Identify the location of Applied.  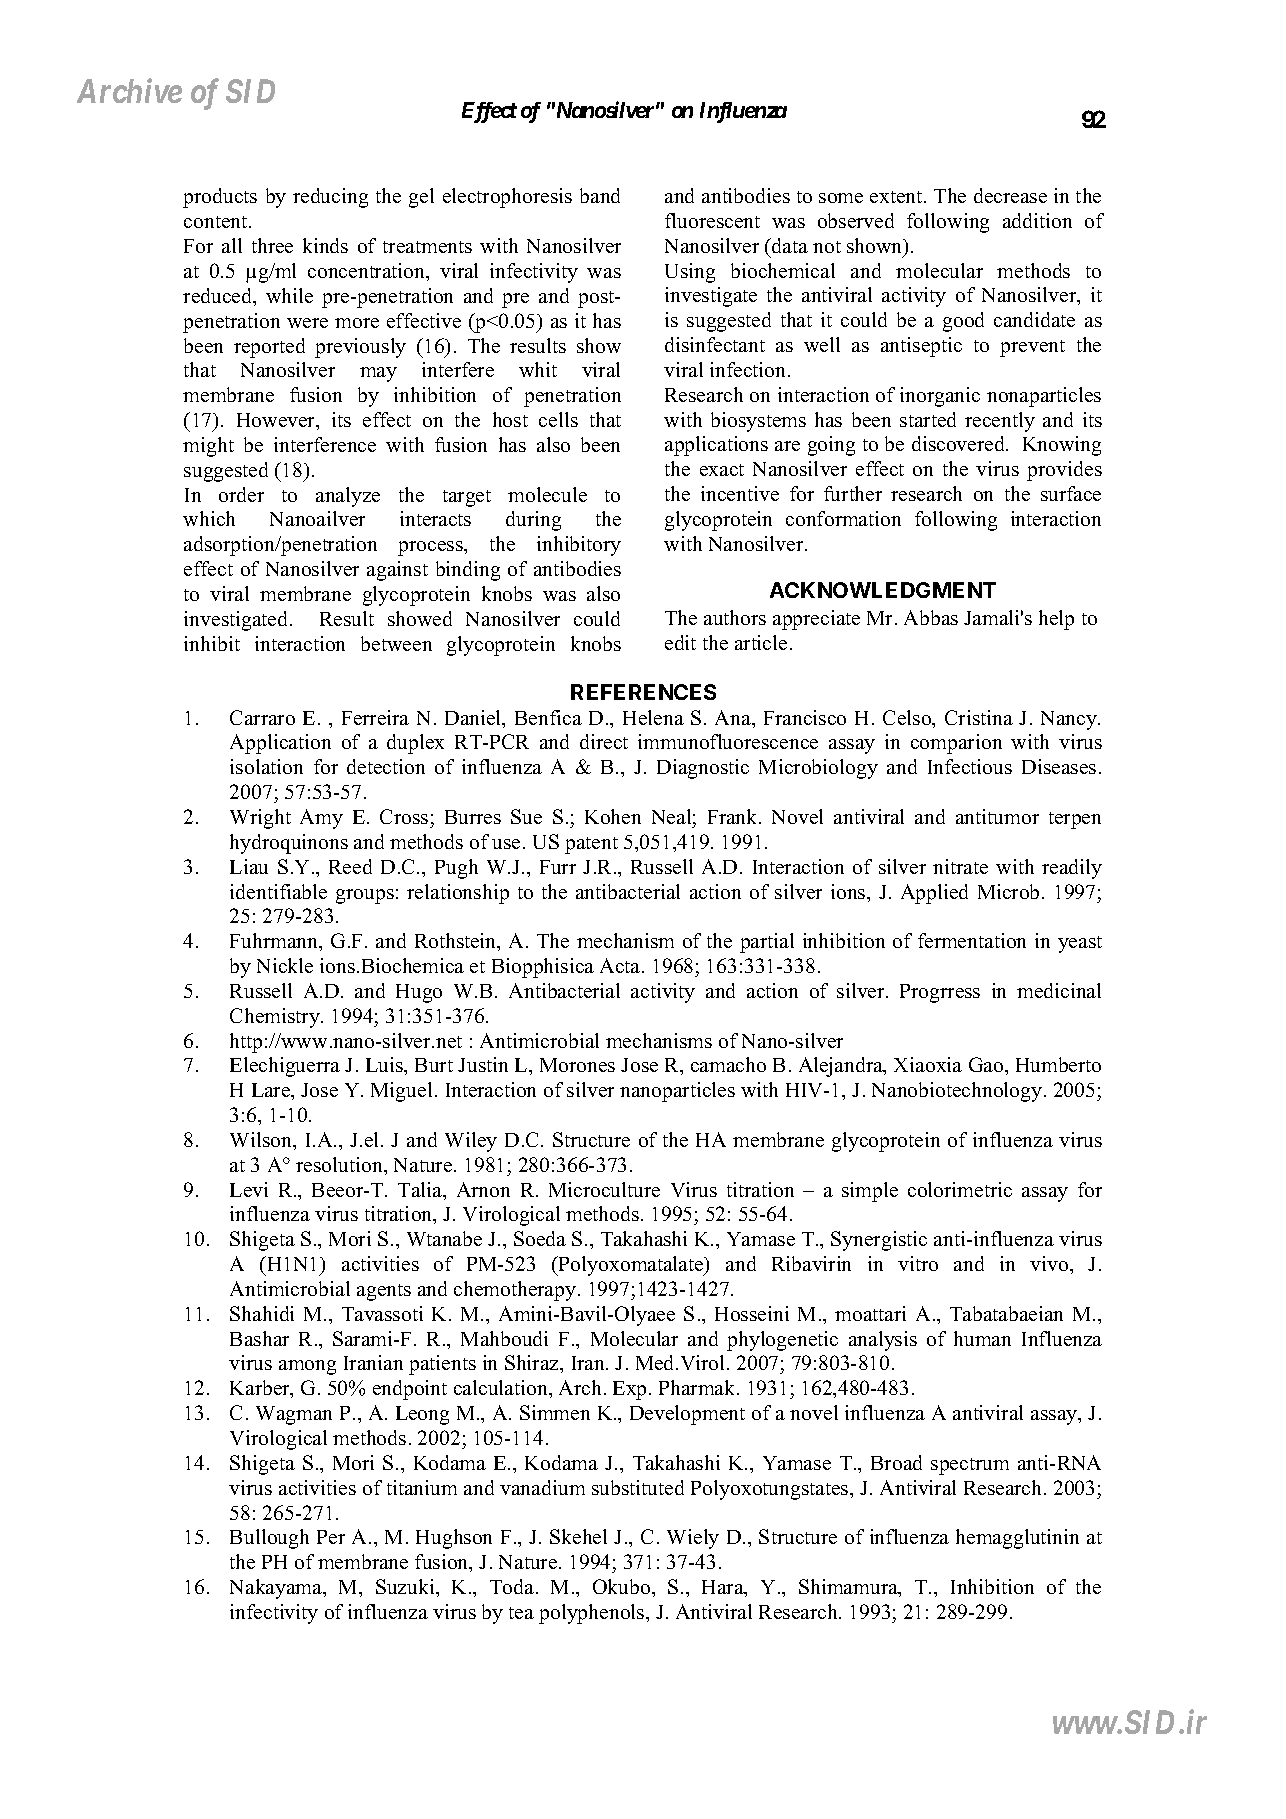
(934, 894).
